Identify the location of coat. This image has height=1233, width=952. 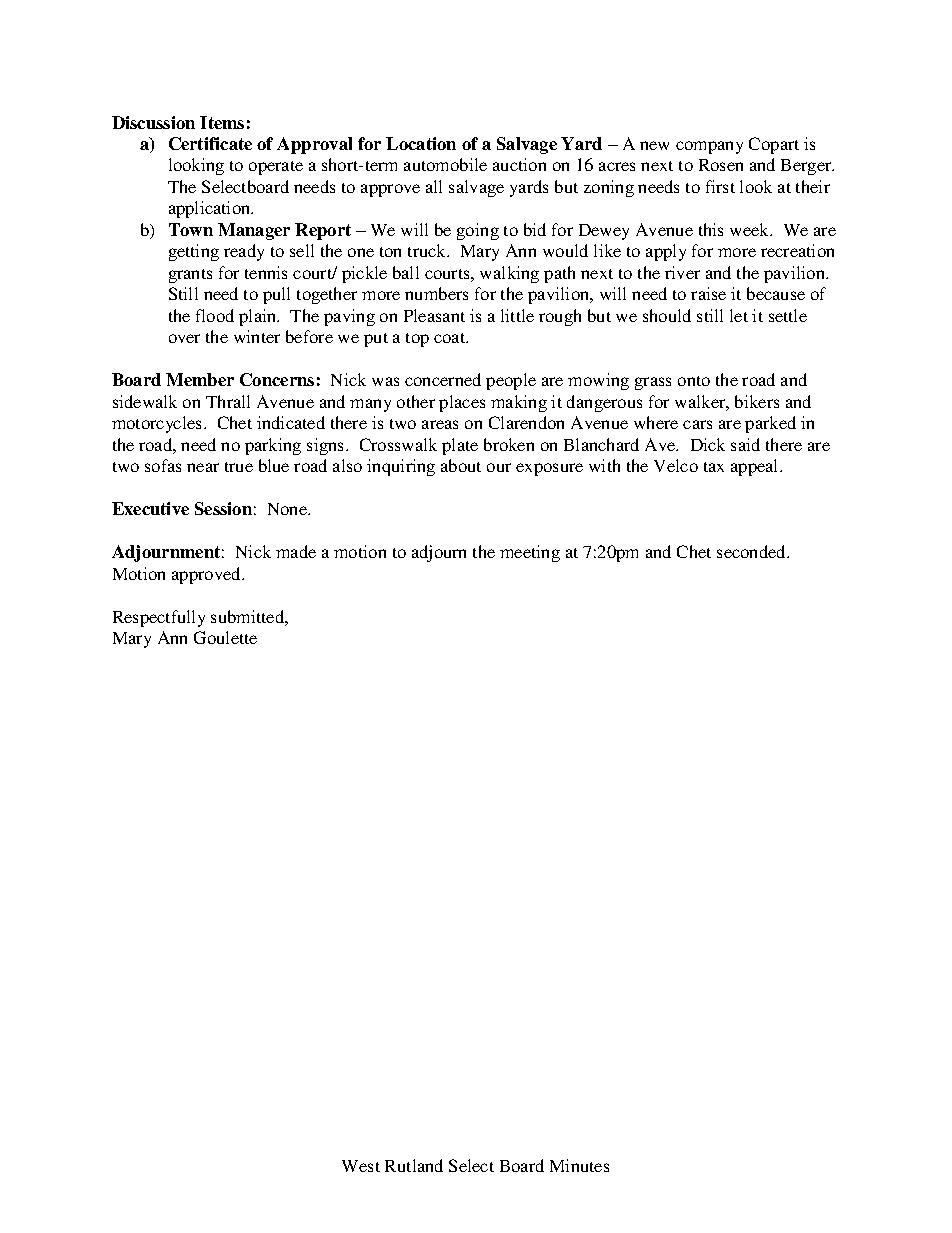
(451, 338).
